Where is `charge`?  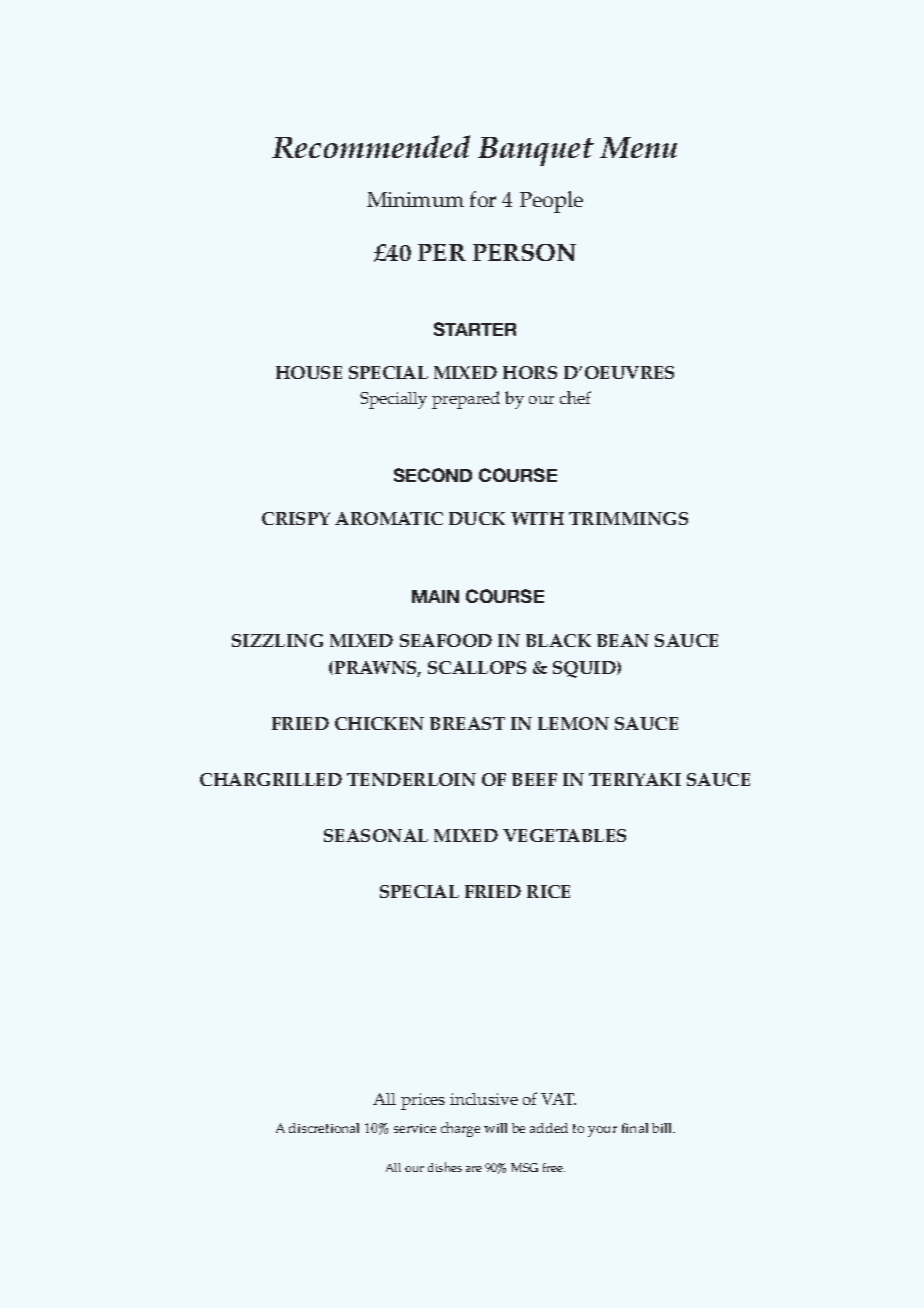
charge is located at coordinates (460, 1129).
